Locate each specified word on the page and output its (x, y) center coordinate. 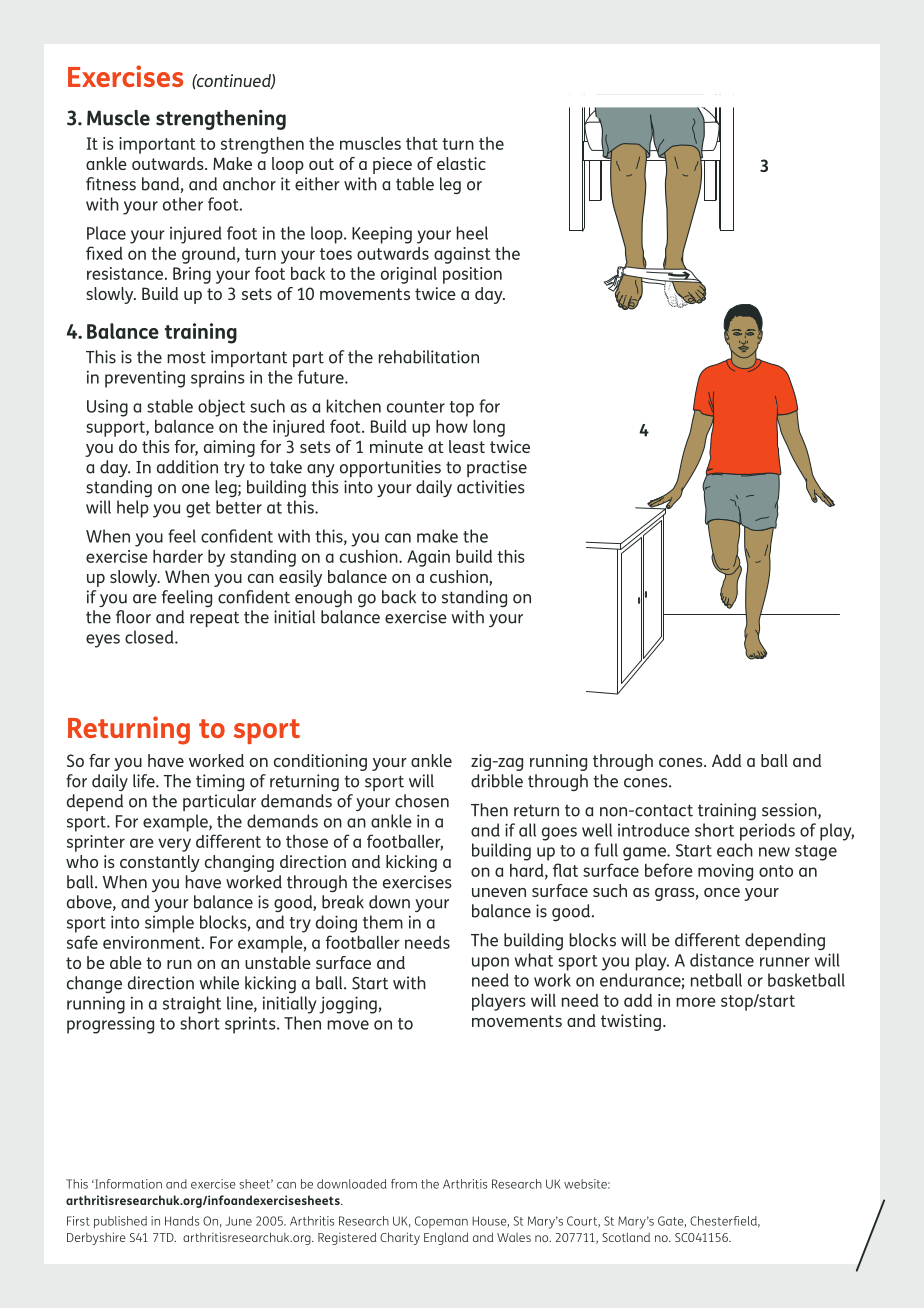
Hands (182, 1221)
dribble (497, 781)
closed (150, 637)
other (183, 204)
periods (767, 832)
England (446, 1238)
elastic (461, 163)
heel (472, 233)
